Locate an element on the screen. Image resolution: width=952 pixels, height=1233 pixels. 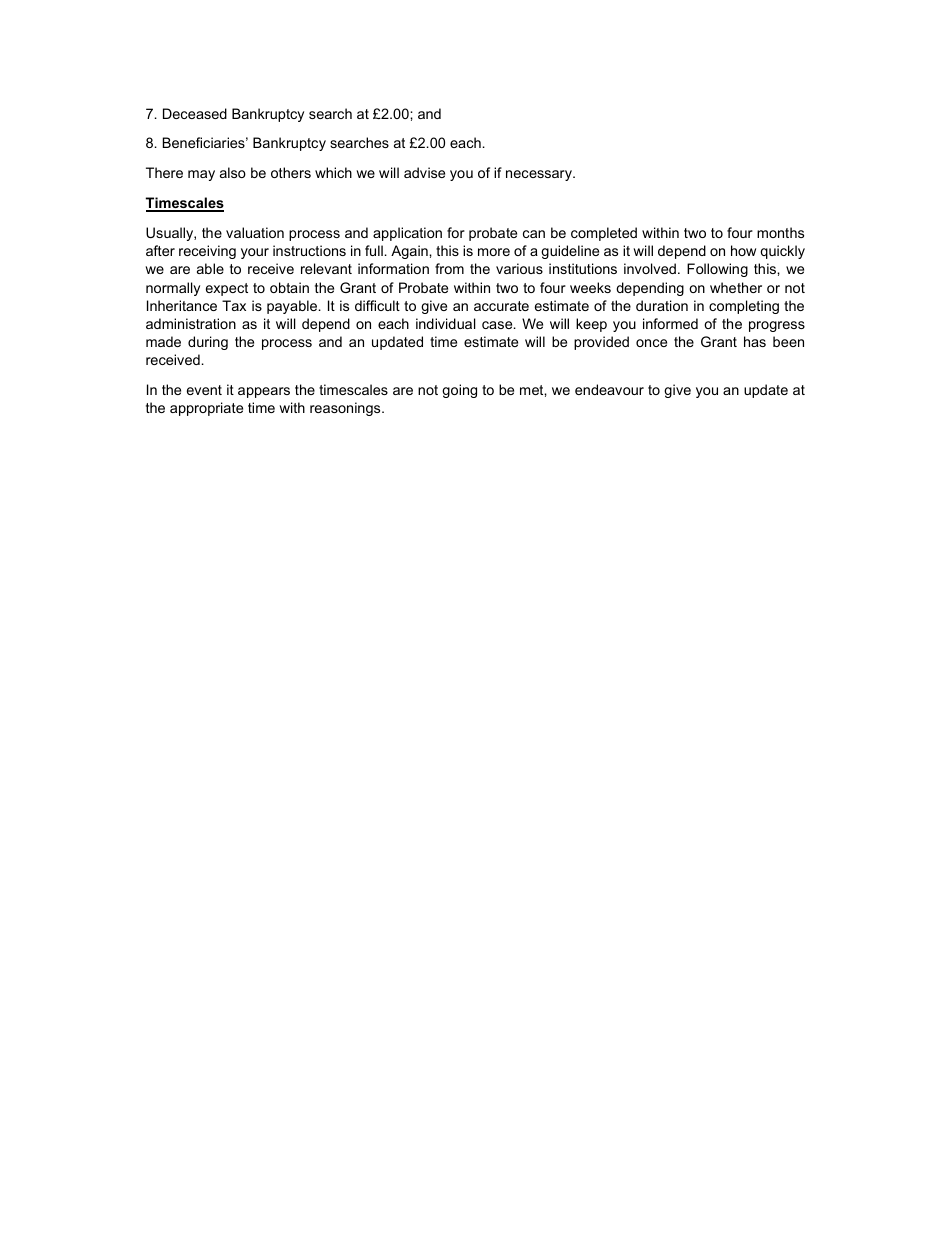
appears is located at coordinates (264, 392).
